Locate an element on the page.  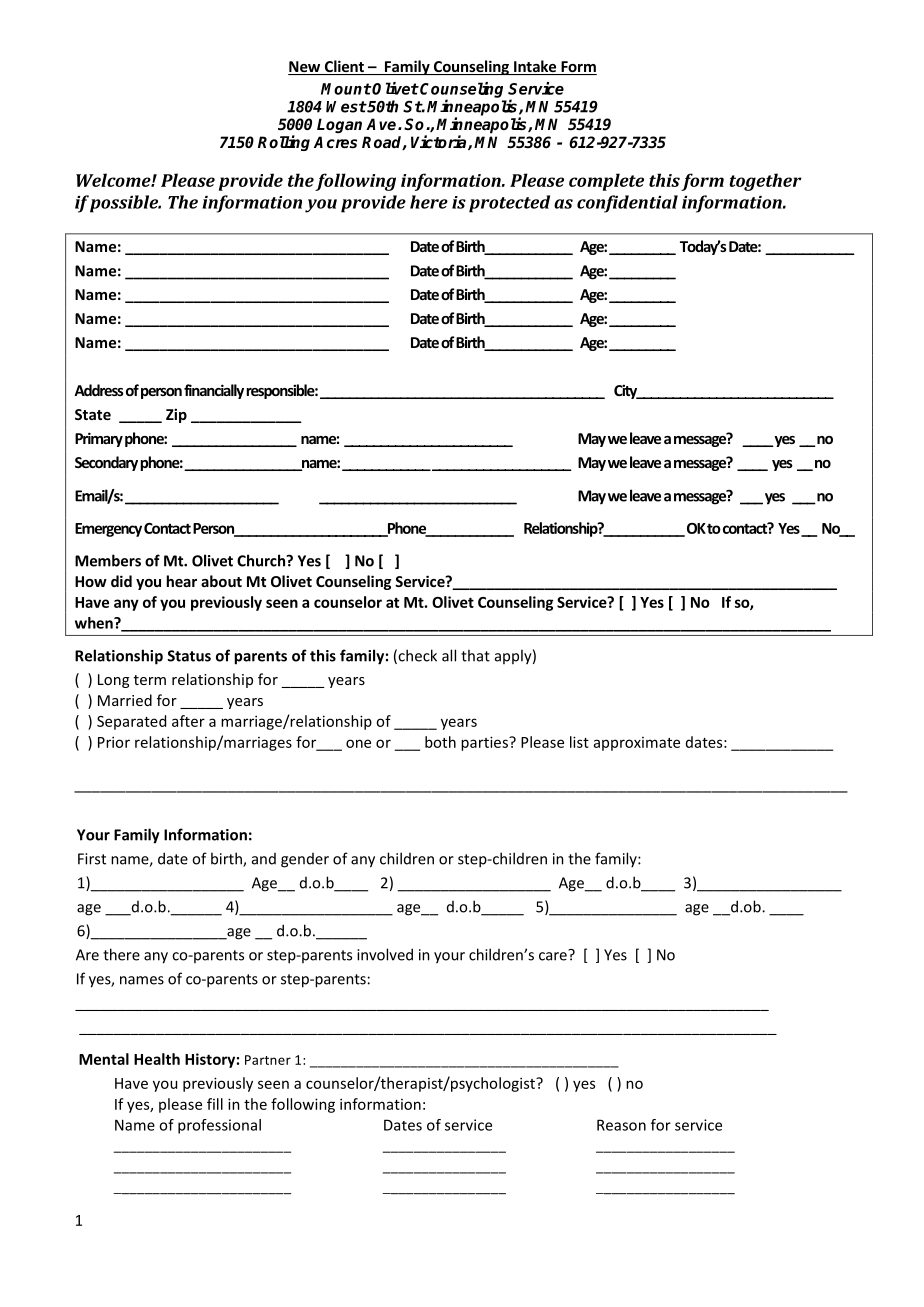
hear is located at coordinates (181, 581).
